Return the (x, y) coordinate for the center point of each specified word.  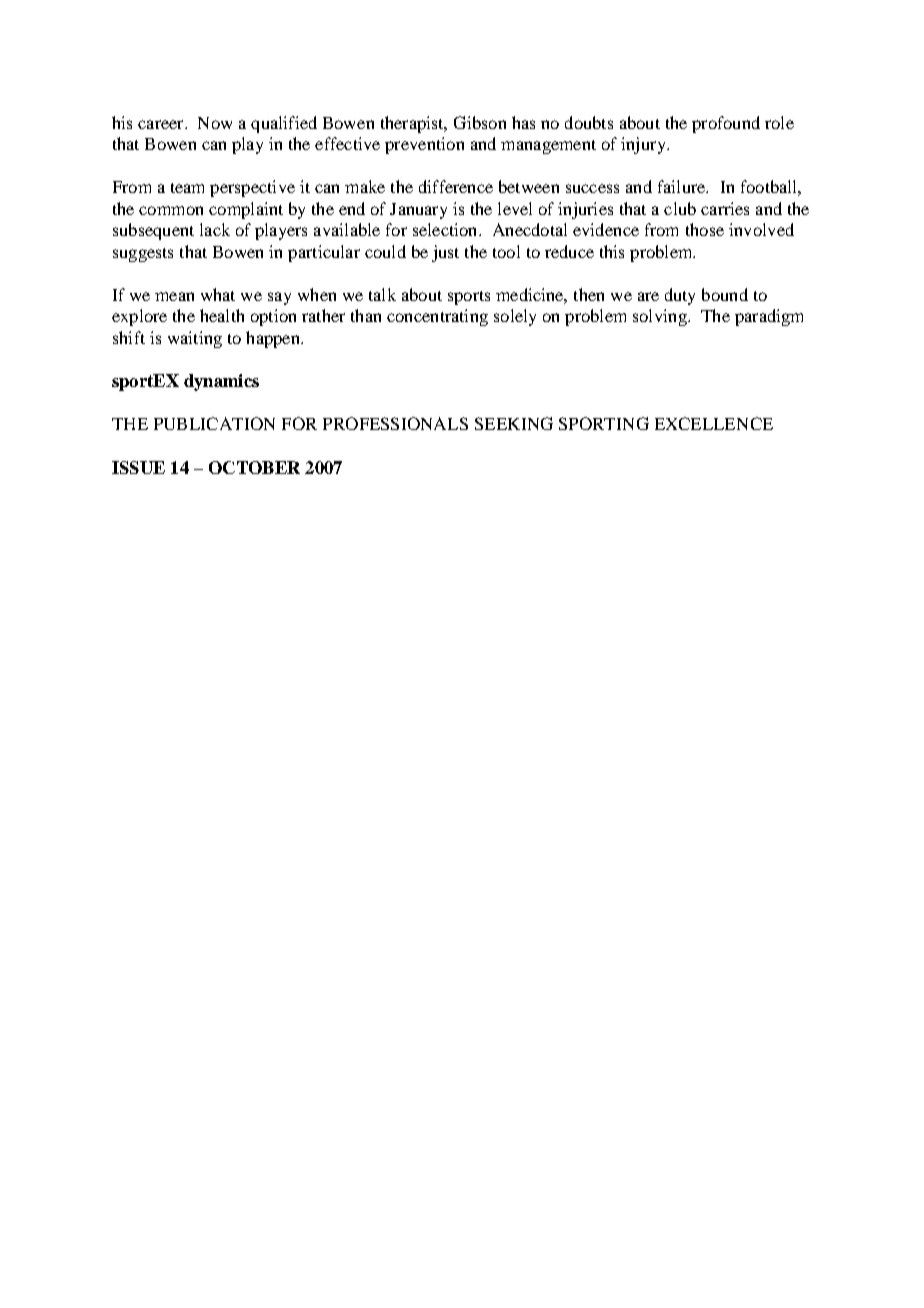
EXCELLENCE (714, 423)
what (218, 294)
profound (726, 124)
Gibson (480, 122)
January (418, 211)
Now (215, 123)
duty (680, 296)
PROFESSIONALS (395, 423)
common (171, 210)
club (680, 208)
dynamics (221, 382)
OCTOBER (254, 467)
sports (469, 298)
